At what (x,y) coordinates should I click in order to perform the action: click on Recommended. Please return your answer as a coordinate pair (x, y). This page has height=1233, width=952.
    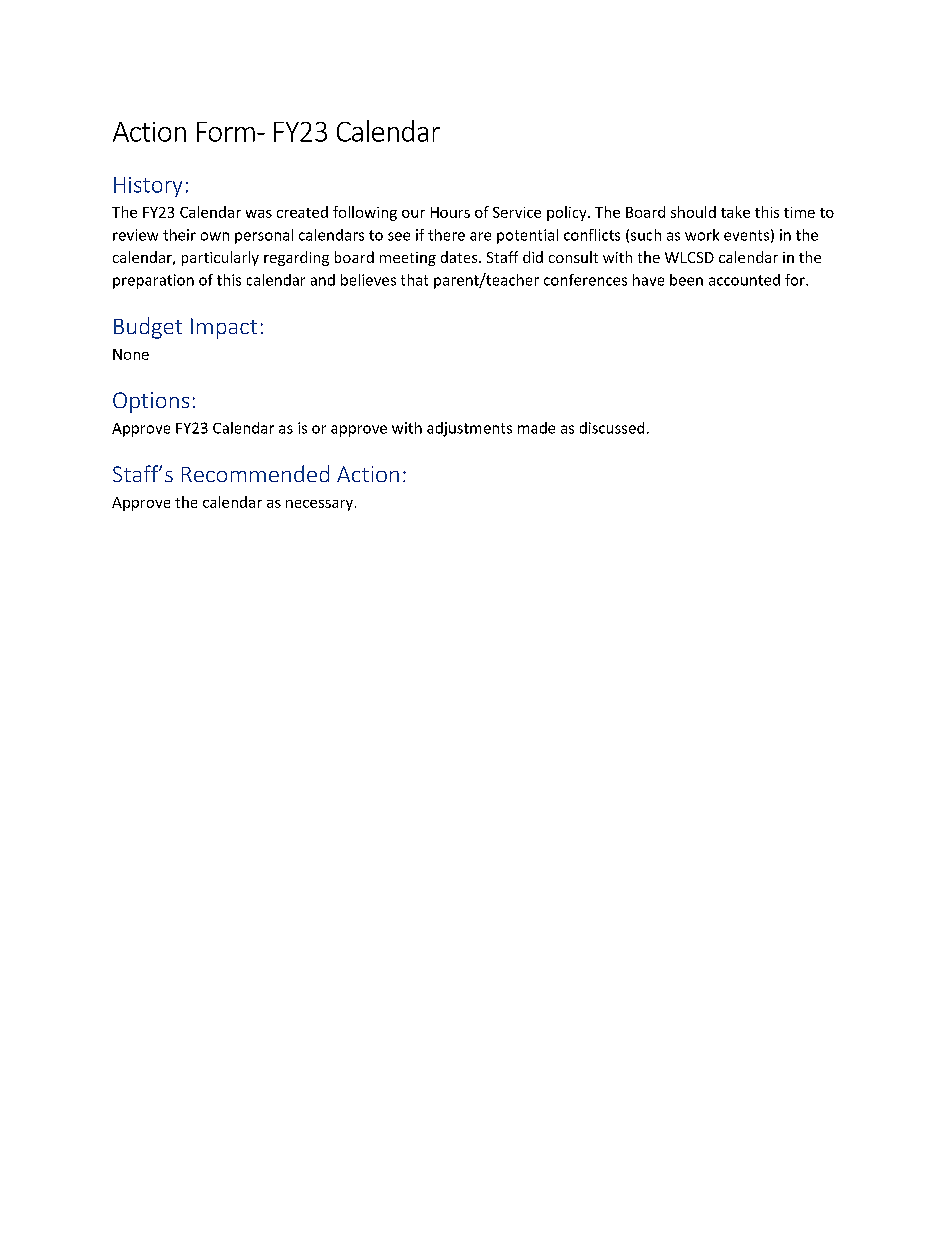
    Looking at the image, I should click on (255, 473).
